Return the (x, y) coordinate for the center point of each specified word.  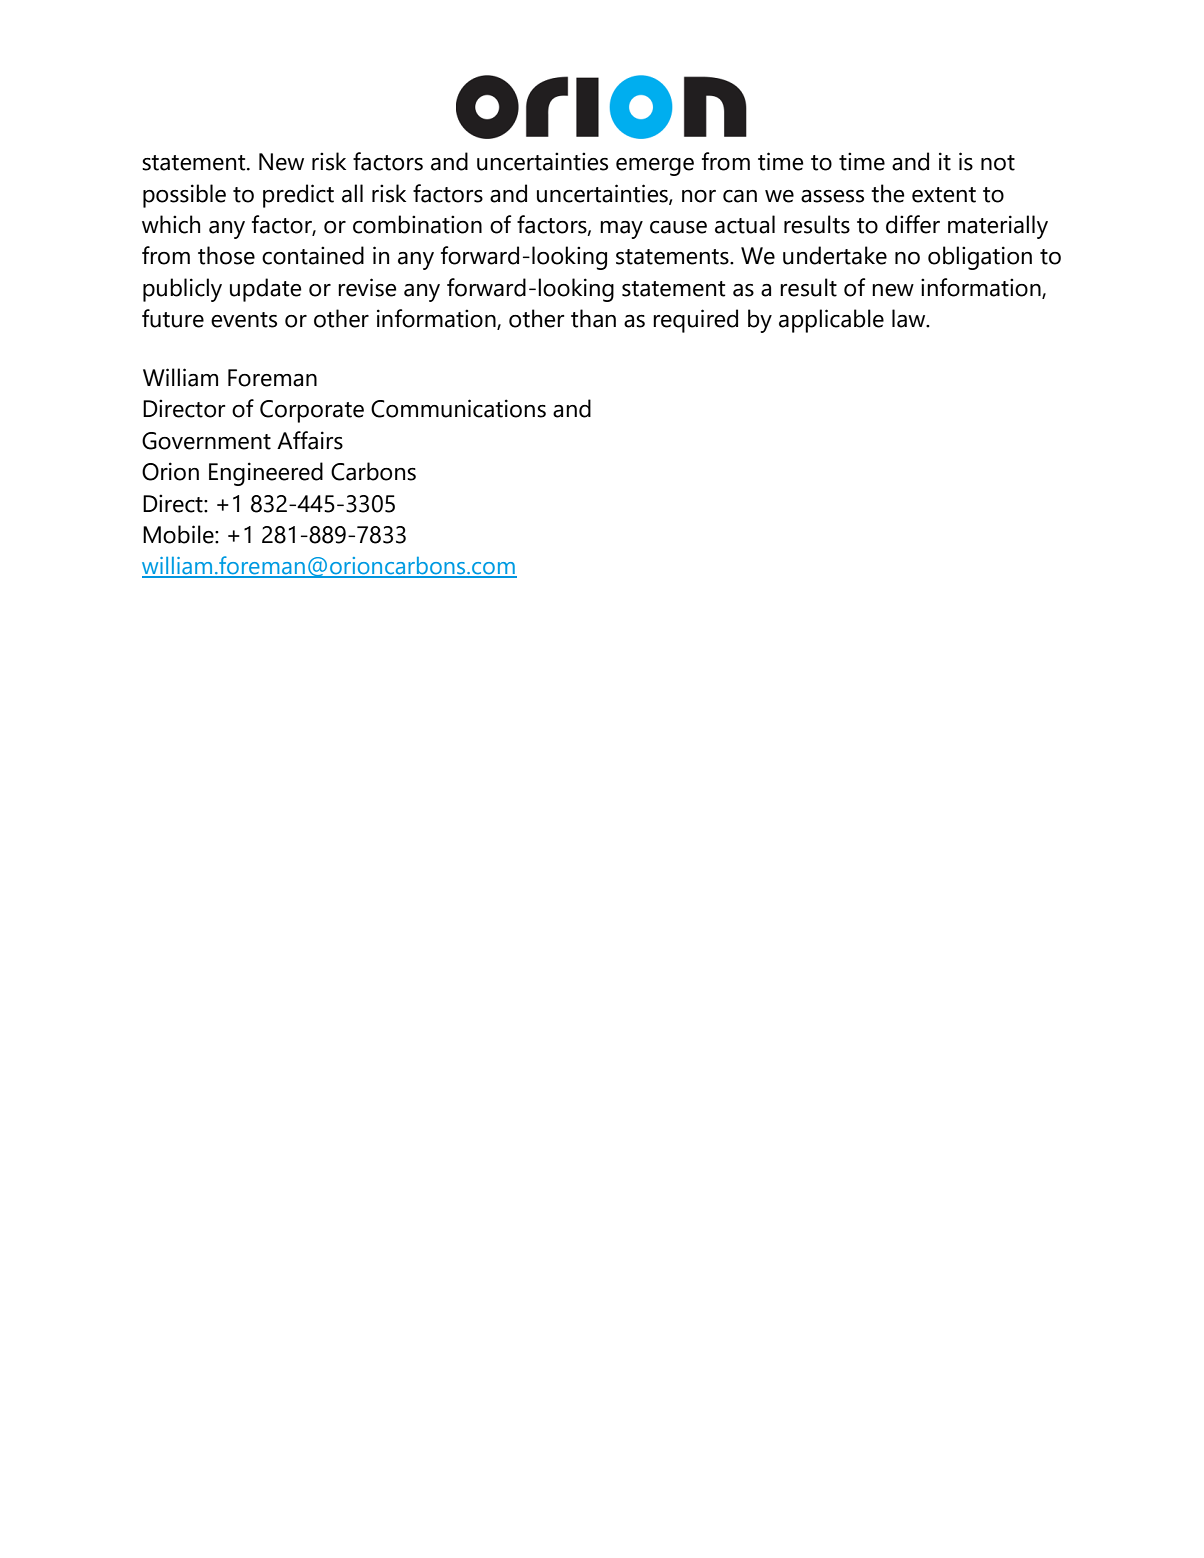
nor (699, 196)
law (910, 318)
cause (678, 227)
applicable (831, 321)
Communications (458, 408)
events (244, 320)
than (593, 318)
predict (298, 196)
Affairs (310, 440)
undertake (835, 255)
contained (313, 255)
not (998, 163)
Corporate (312, 411)
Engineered (266, 474)
